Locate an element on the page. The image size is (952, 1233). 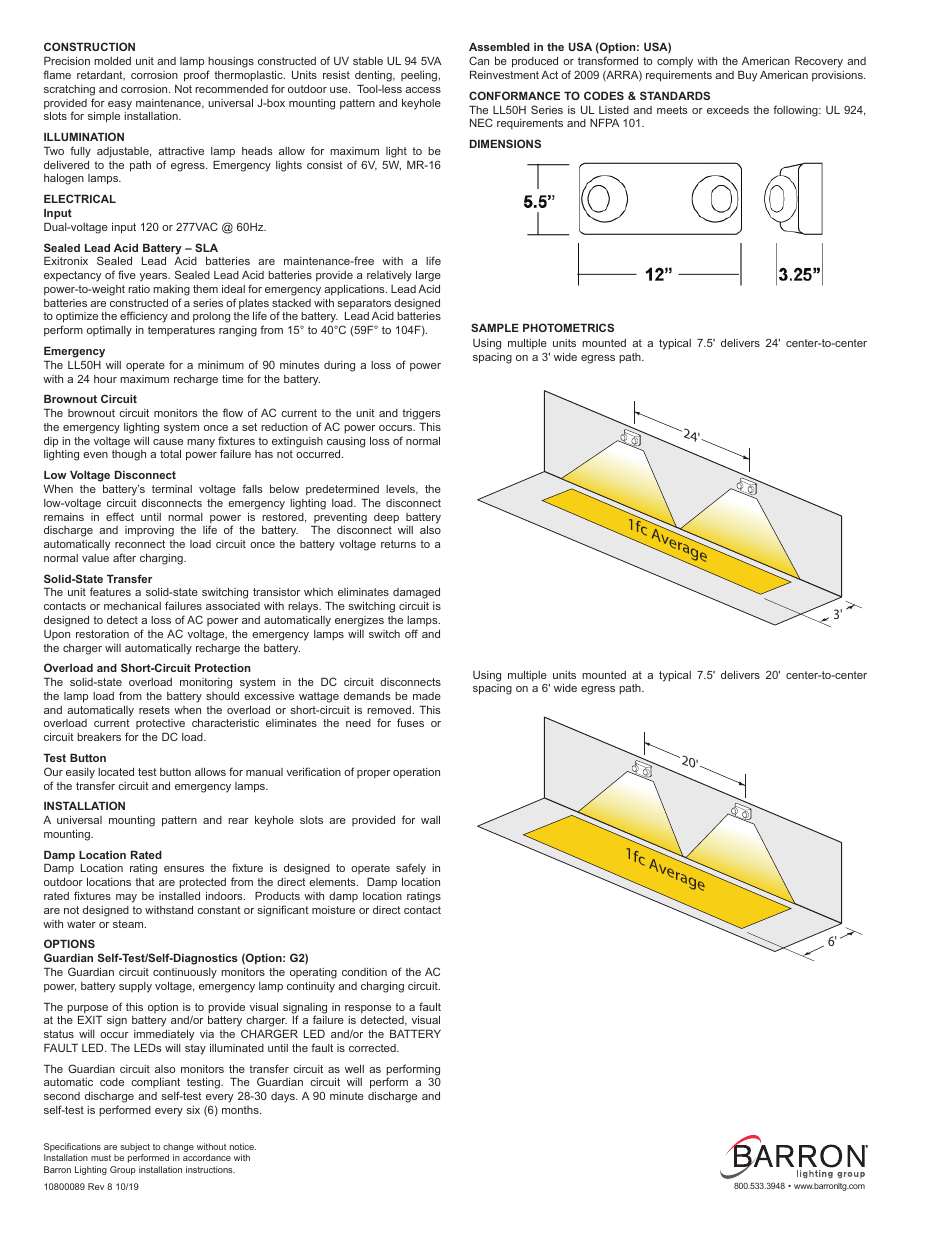
located is located at coordinates (116, 772).
